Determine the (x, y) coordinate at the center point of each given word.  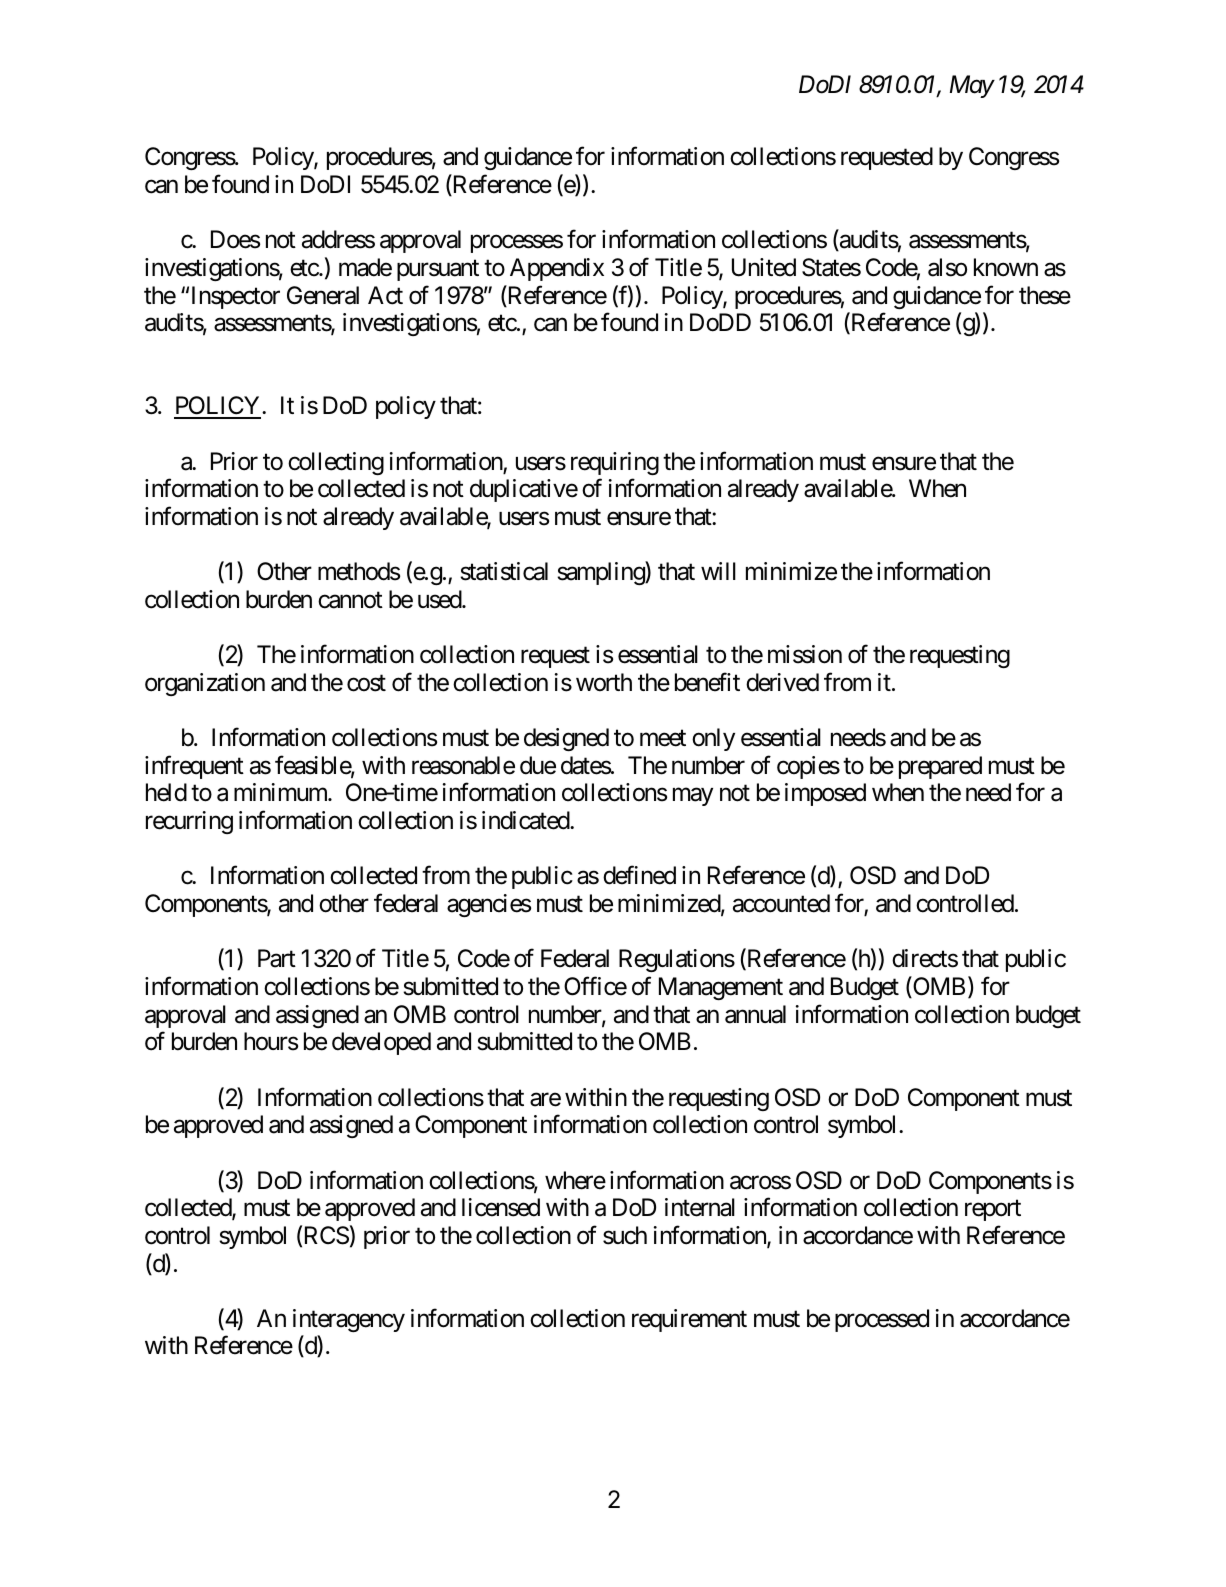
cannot (350, 600)
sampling (601, 573)
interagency (349, 1320)
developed (381, 1043)
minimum (281, 792)
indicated (526, 820)
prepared (940, 767)
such (625, 1235)
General (323, 295)
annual (755, 1014)
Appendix (557, 269)
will (718, 571)
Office (595, 986)
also (947, 267)
